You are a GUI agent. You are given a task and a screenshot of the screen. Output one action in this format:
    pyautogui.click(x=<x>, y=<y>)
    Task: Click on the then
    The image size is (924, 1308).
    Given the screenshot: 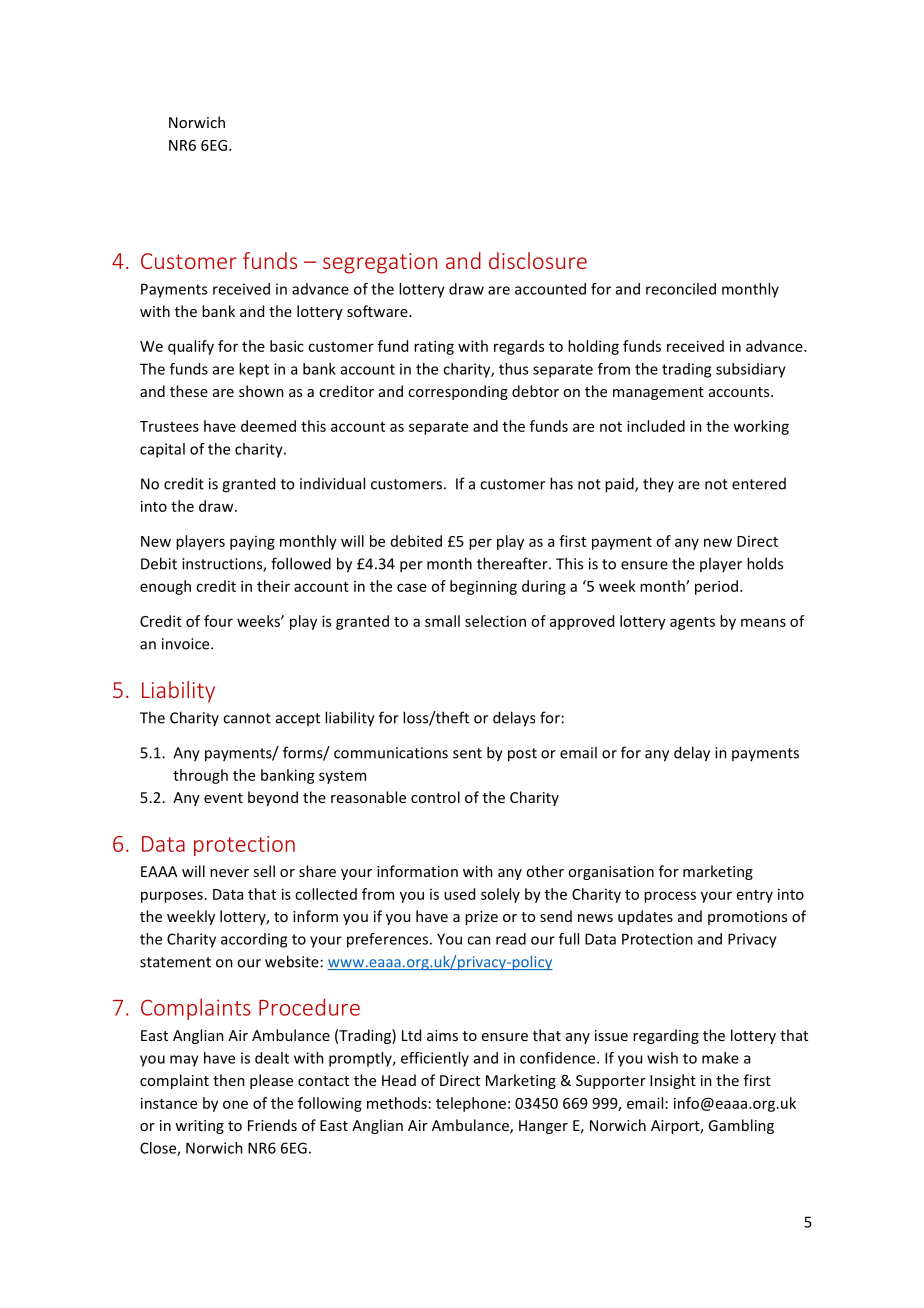 What is the action you would take?
    pyautogui.click(x=229, y=1080)
